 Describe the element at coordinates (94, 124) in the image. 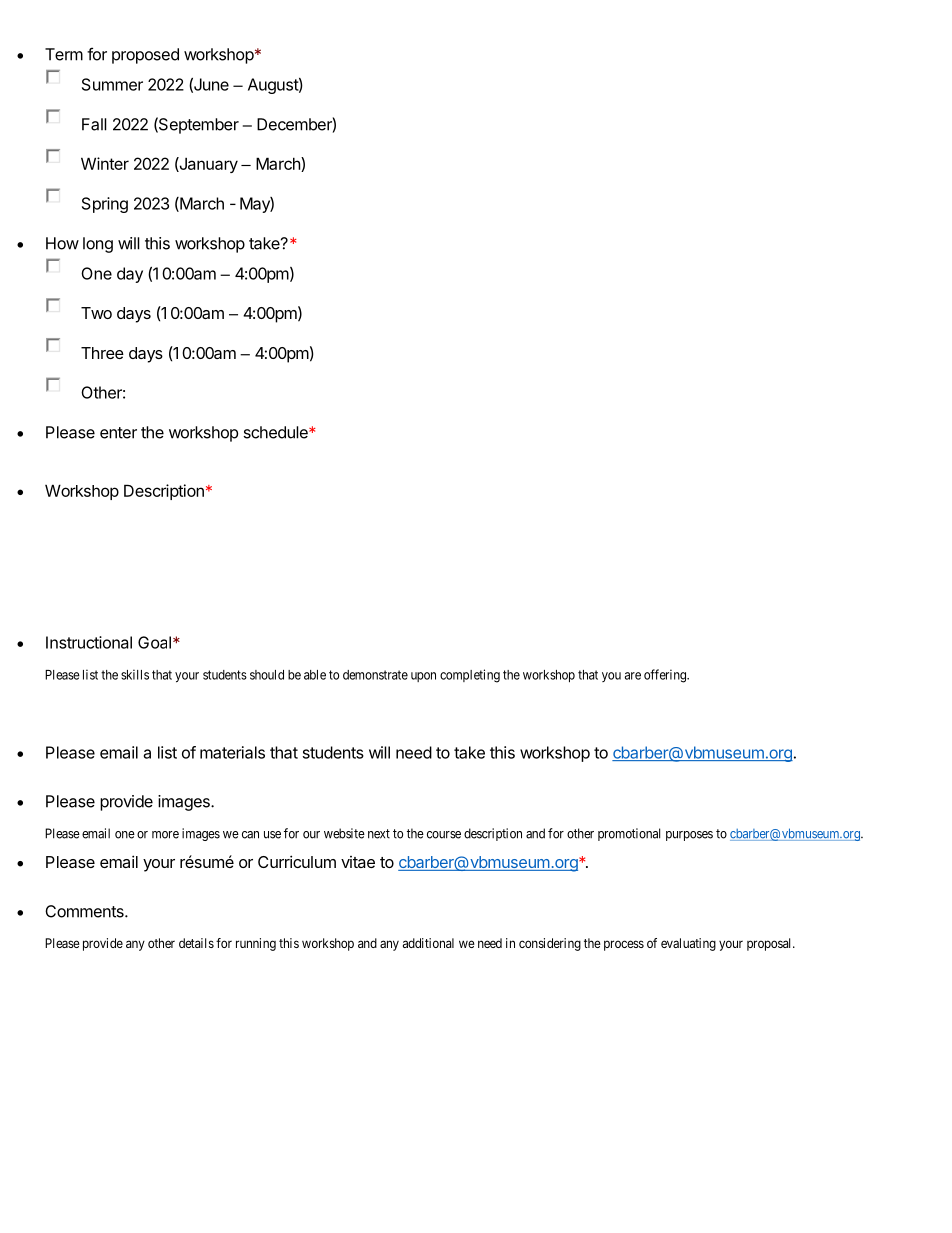

I see `Fall` at that location.
